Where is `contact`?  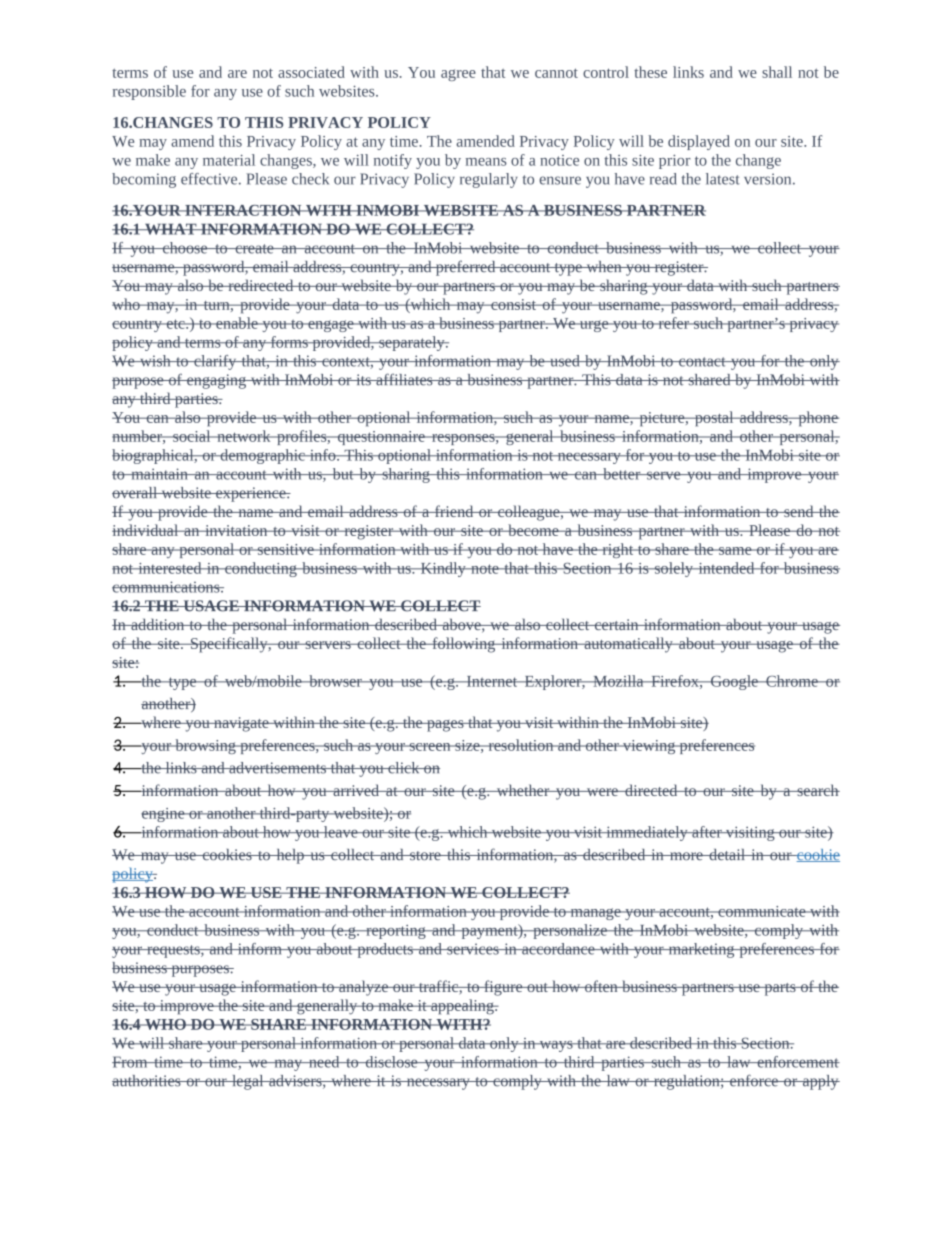
contact is located at coordinates (702, 362).
